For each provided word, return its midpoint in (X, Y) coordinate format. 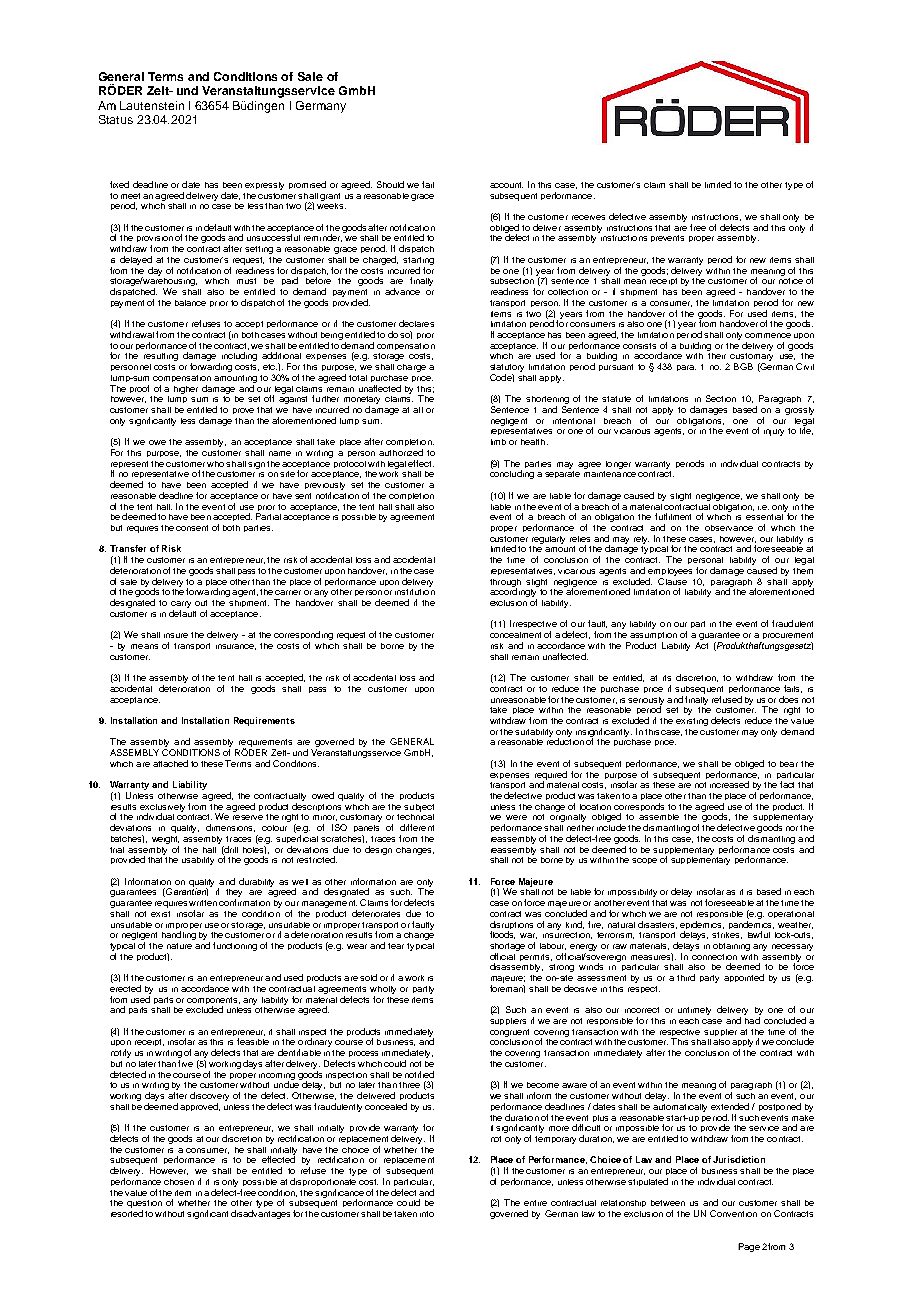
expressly (264, 186)
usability (198, 861)
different (417, 827)
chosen (179, 1182)
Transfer (128, 548)
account (506, 185)
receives (588, 217)
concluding (512, 473)
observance (729, 528)
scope (644, 861)
